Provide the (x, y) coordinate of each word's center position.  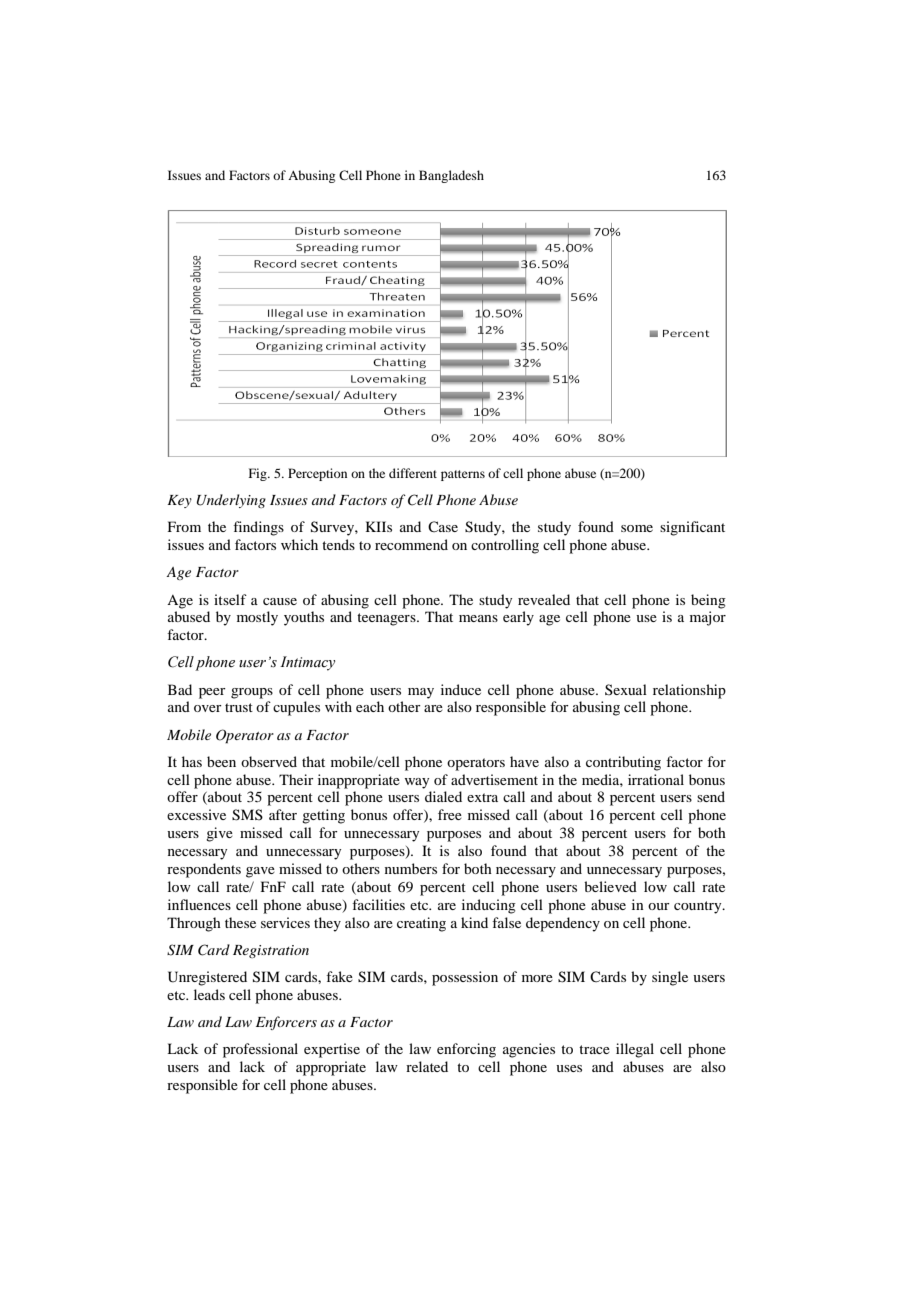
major (708, 618)
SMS (247, 815)
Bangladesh (451, 176)
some (637, 528)
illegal (635, 1050)
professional (260, 1050)
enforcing (466, 1050)
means (478, 618)
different (413, 473)
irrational (656, 779)
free (450, 814)
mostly (257, 618)
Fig (259, 474)
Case (443, 526)
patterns (463, 475)
